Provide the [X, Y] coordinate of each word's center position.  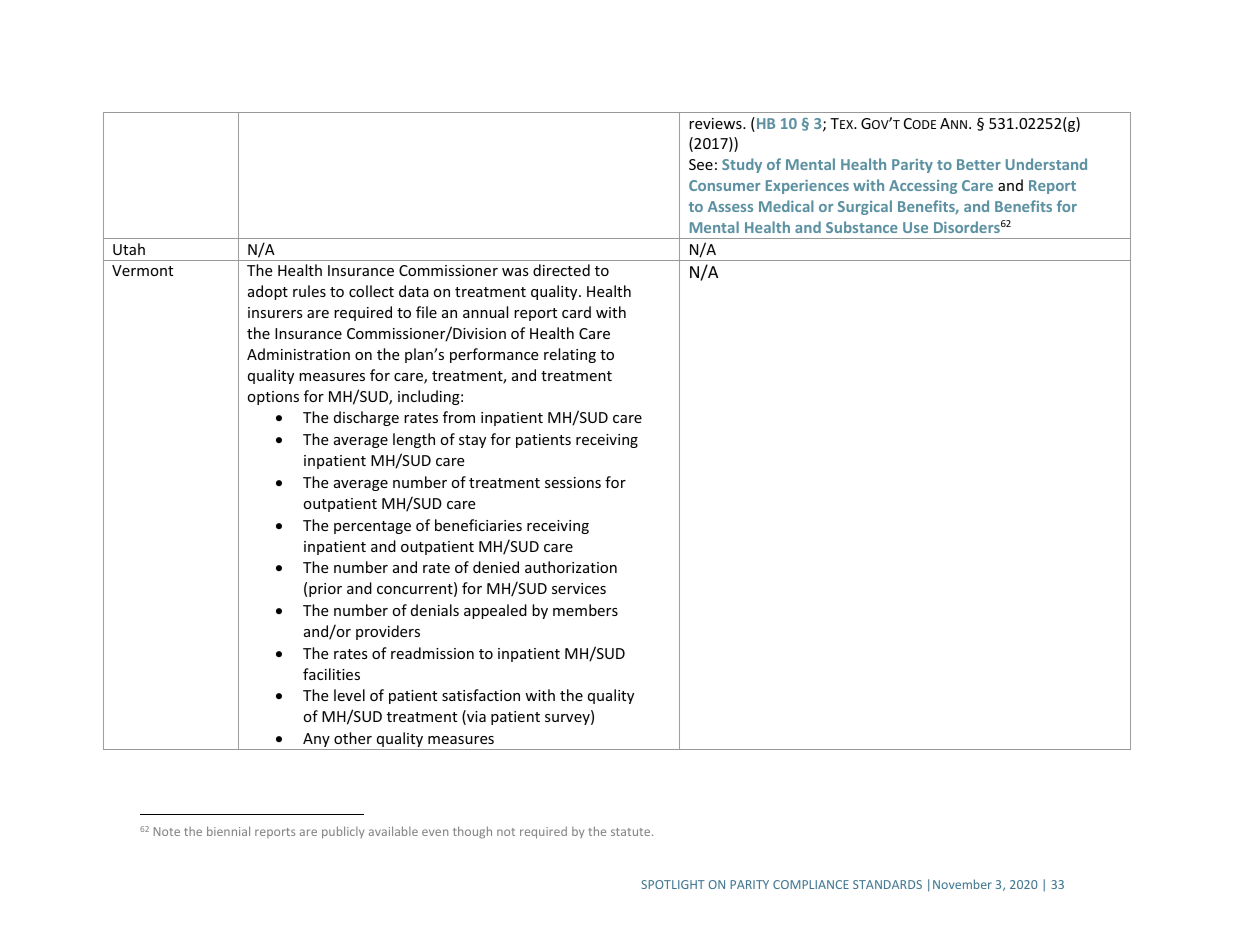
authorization [571, 567]
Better [979, 164]
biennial [228, 831]
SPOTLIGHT [673, 884]
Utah [129, 249]
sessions [573, 482]
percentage [372, 527]
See [701, 164]
